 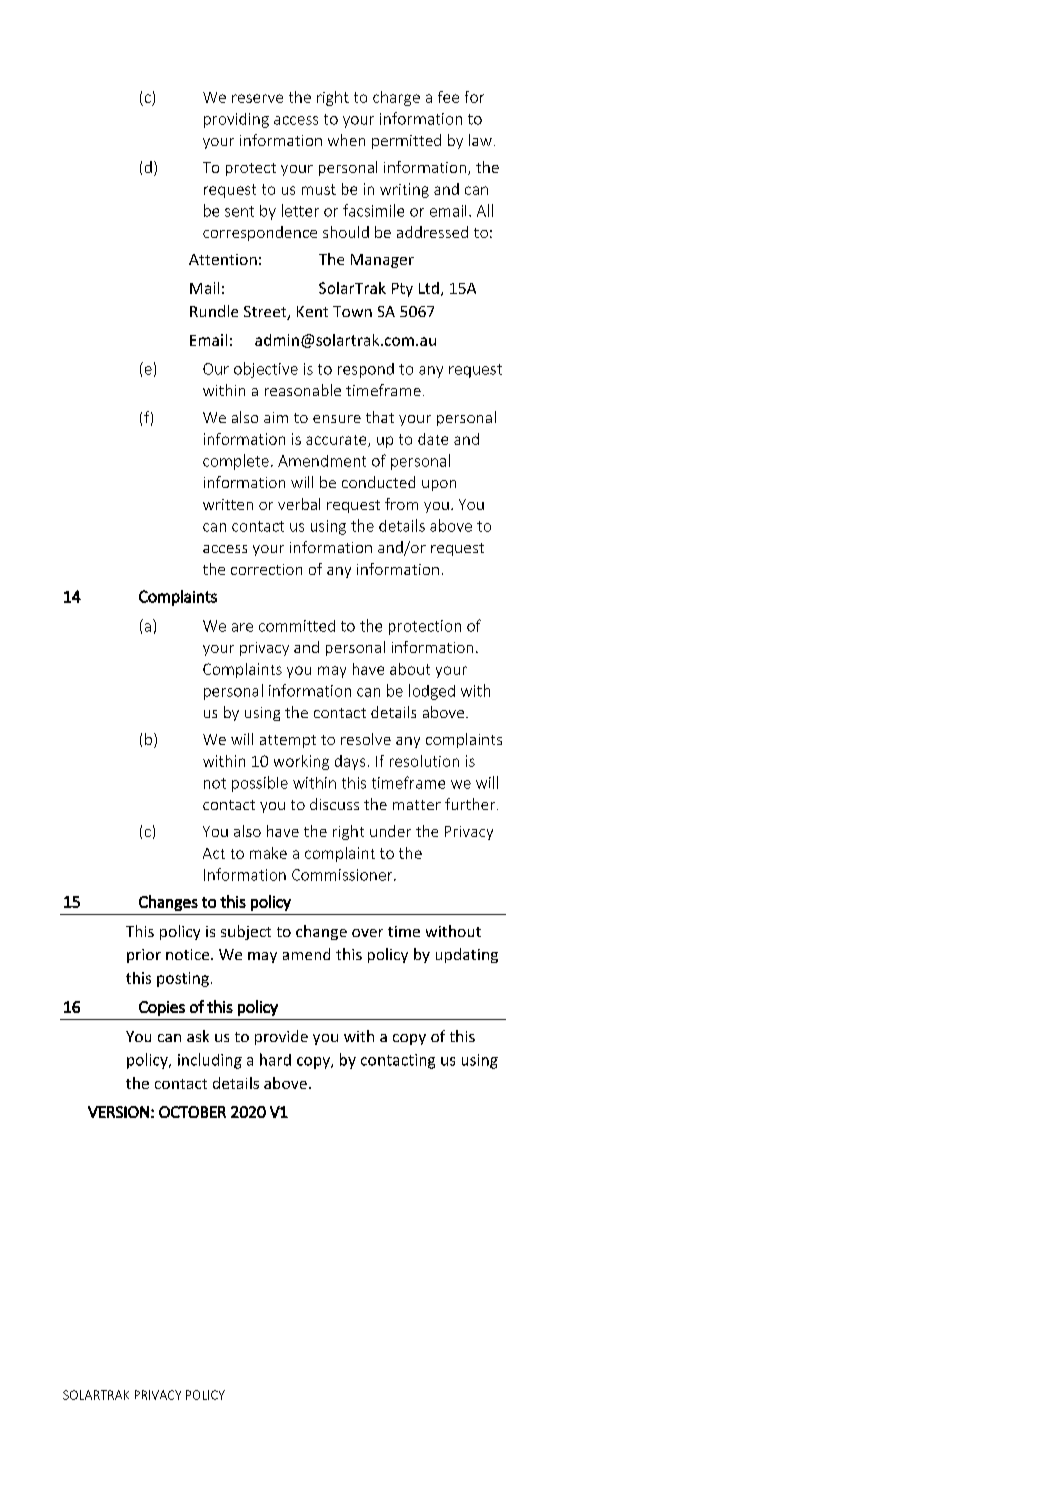 What do you see at coordinates (424, 761) in the screenshot?
I see `resolution` at bounding box center [424, 761].
